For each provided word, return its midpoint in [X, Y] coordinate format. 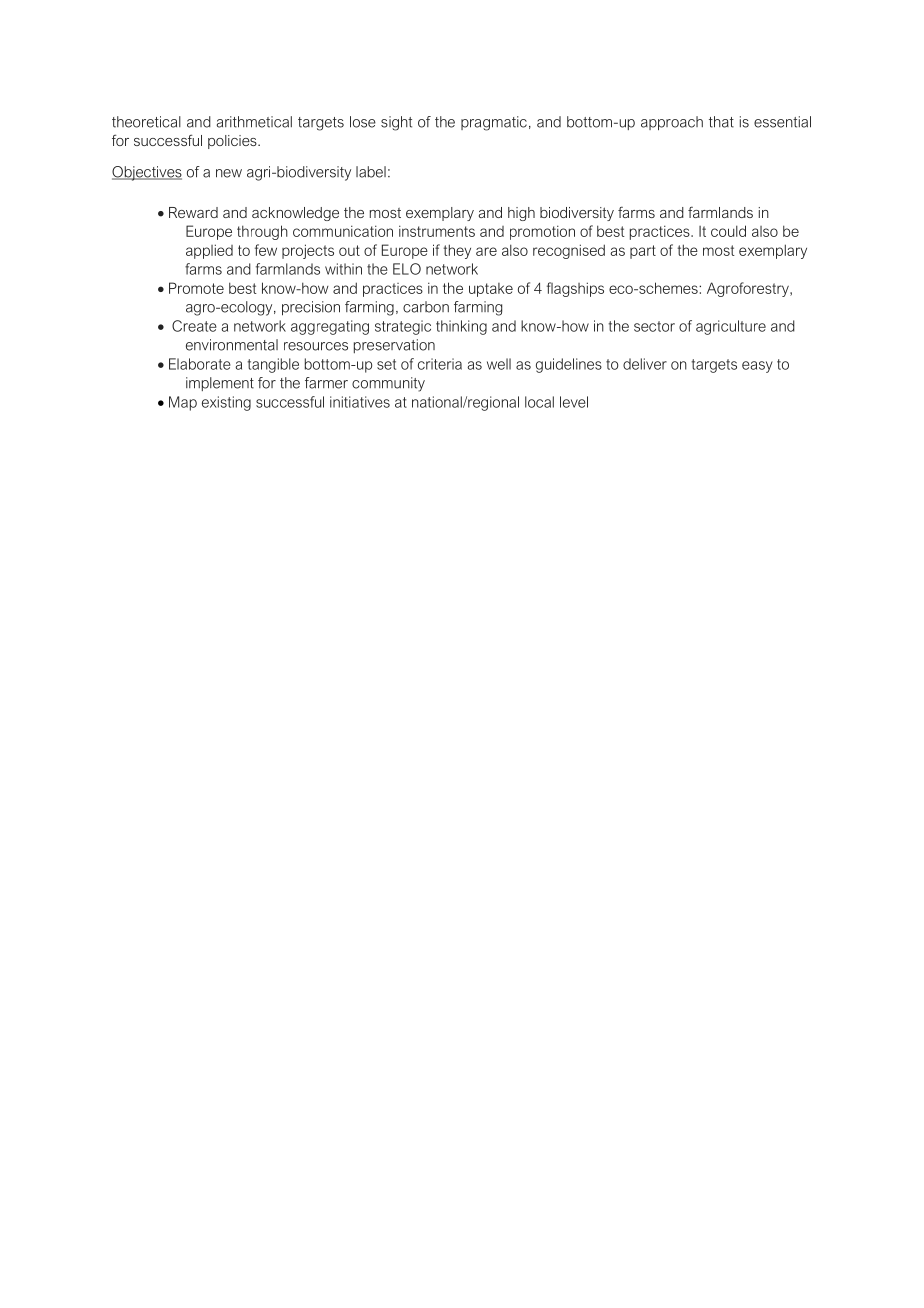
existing [226, 403]
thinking [461, 327]
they [457, 251]
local [539, 402]
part [643, 252]
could [728, 231]
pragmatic [494, 123]
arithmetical [254, 122]
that [721, 122]
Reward [193, 212]
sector [654, 326]
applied [209, 251]
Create [194, 326]
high [521, 214]
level [574, 402]
